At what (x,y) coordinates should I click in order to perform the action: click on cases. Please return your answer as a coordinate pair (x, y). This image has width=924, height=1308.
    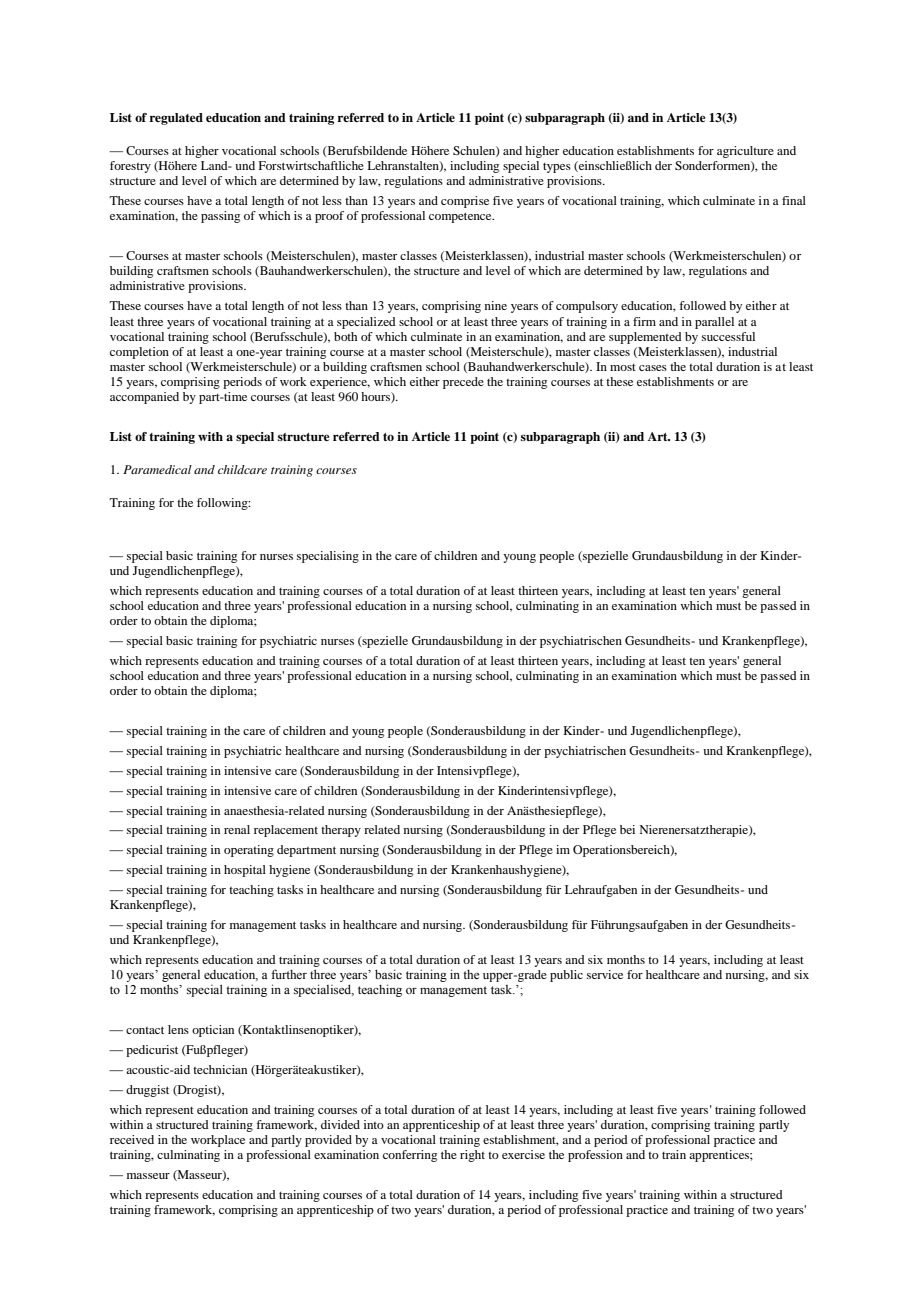
    Looking at the image, I should click on (653, 368).
